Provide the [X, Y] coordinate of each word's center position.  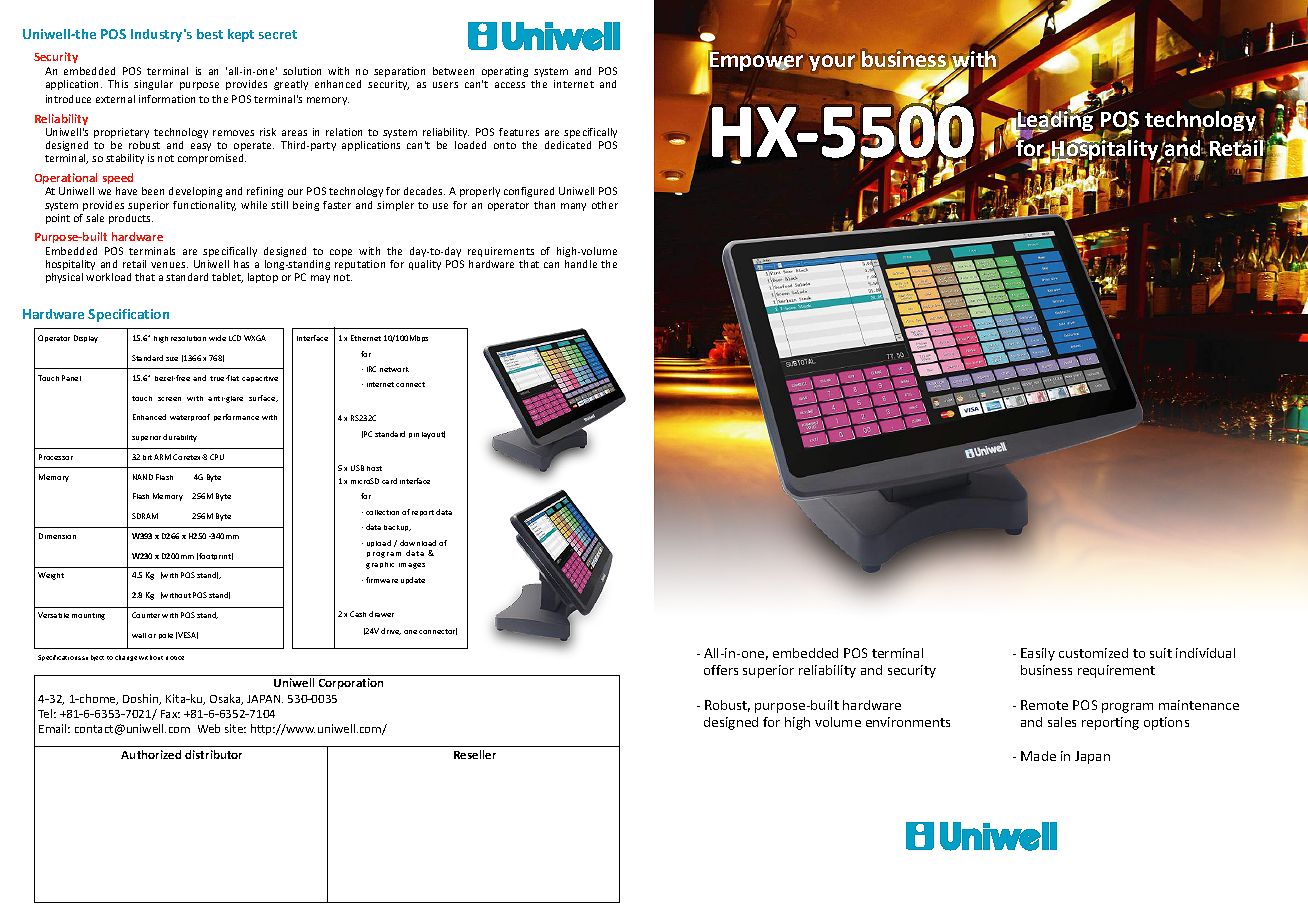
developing [195, 192]
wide [217, 338]
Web [209, 728]
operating [505, 72]
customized [1093, 653]
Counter [146, 615]
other [605, 205]
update [413, 580]
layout [433, 435]
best [210, 34]
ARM [162, 457]
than [544, 205]
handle [581, 264]
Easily [1038, 654]
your [832, 63]
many [573, 207]
